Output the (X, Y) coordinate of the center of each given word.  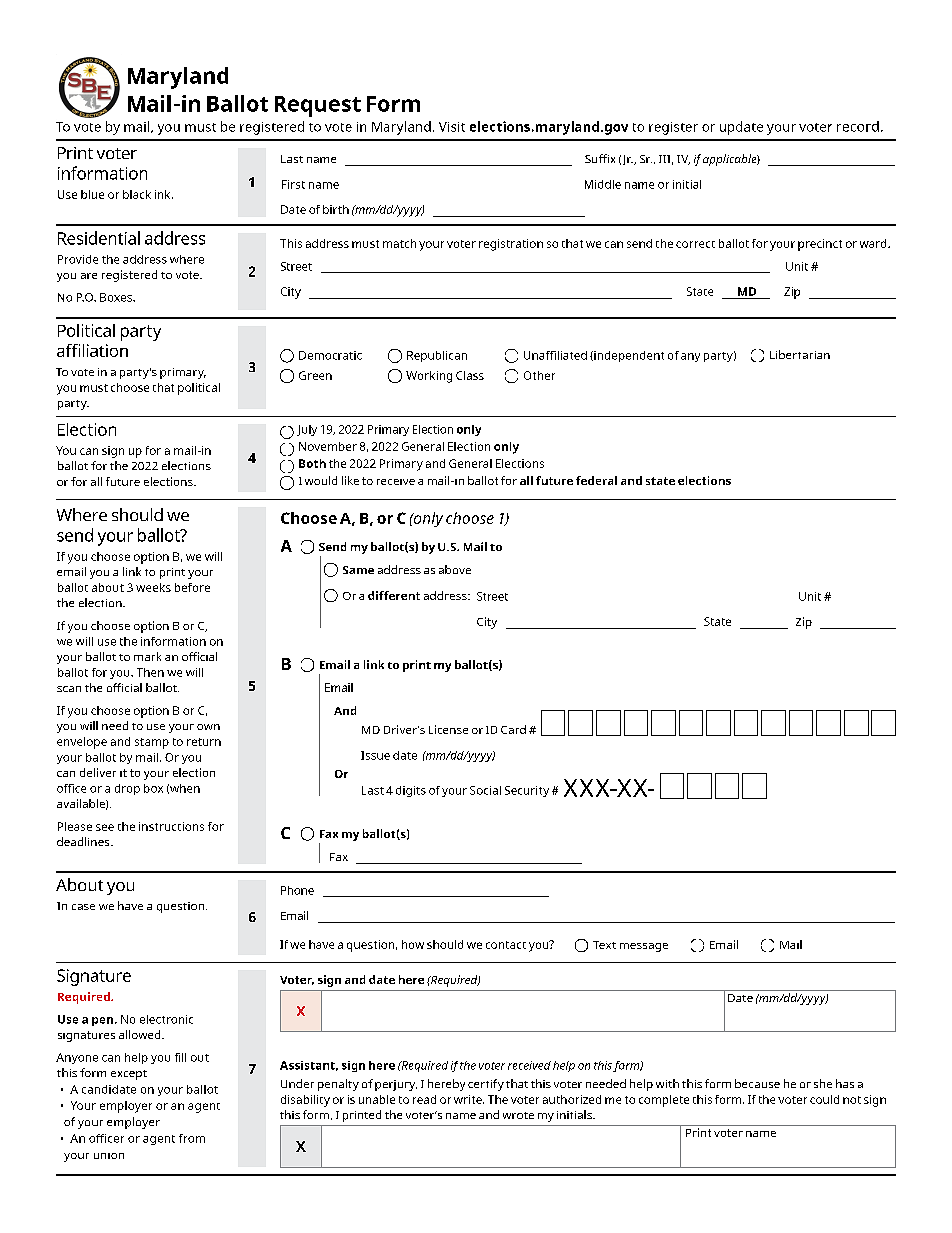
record (858, 126)
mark (147, 656)
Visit (452, 127)
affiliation (92, 350)
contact (506, 945)
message (644, 947)
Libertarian (800, 354)
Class (470, 375)
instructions (171, 826)
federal (596, 480)
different (394, 595)
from (192, 1138)
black (137, 194)
